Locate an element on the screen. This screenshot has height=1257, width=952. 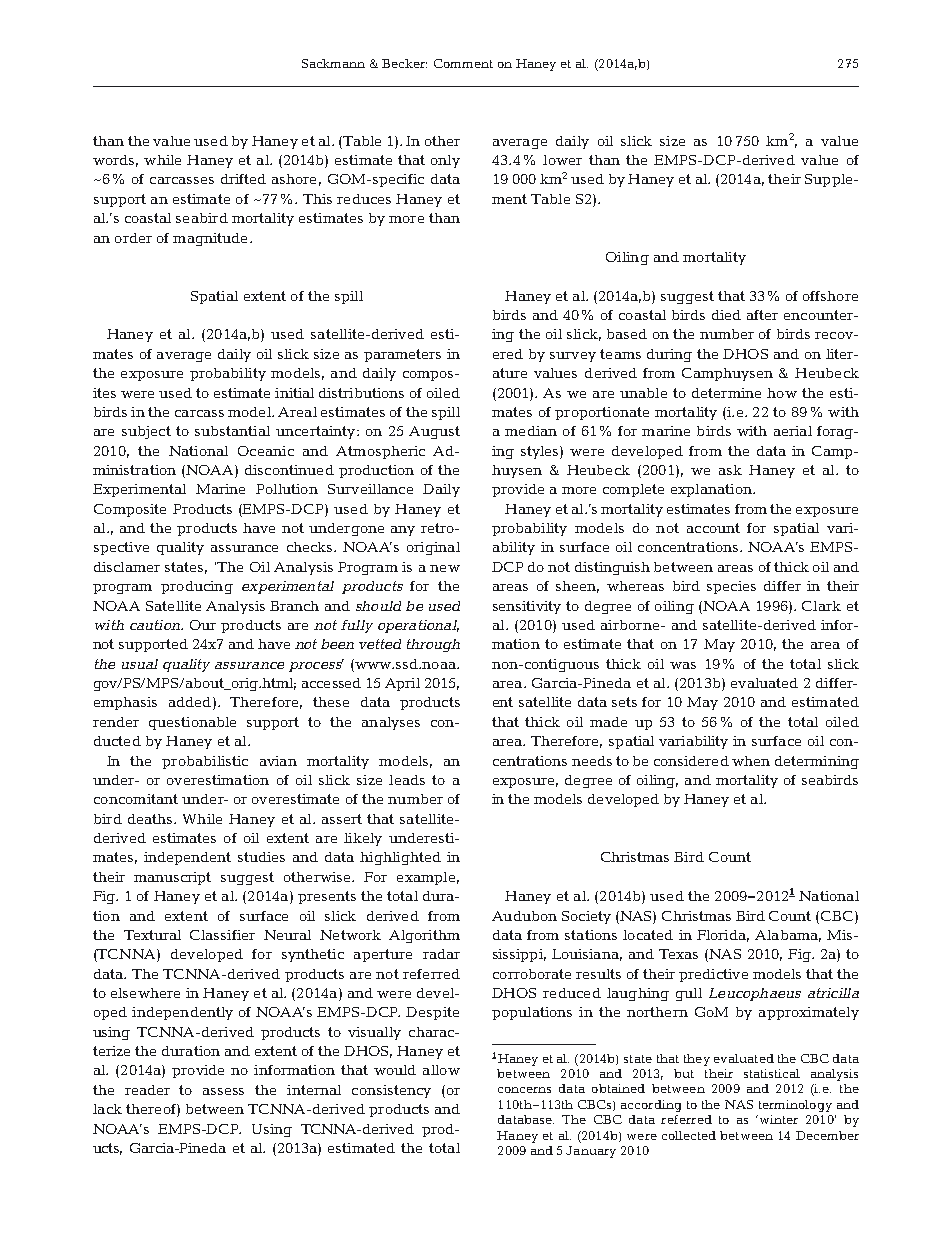
probabilistic is located at coordinates (205, 762).
